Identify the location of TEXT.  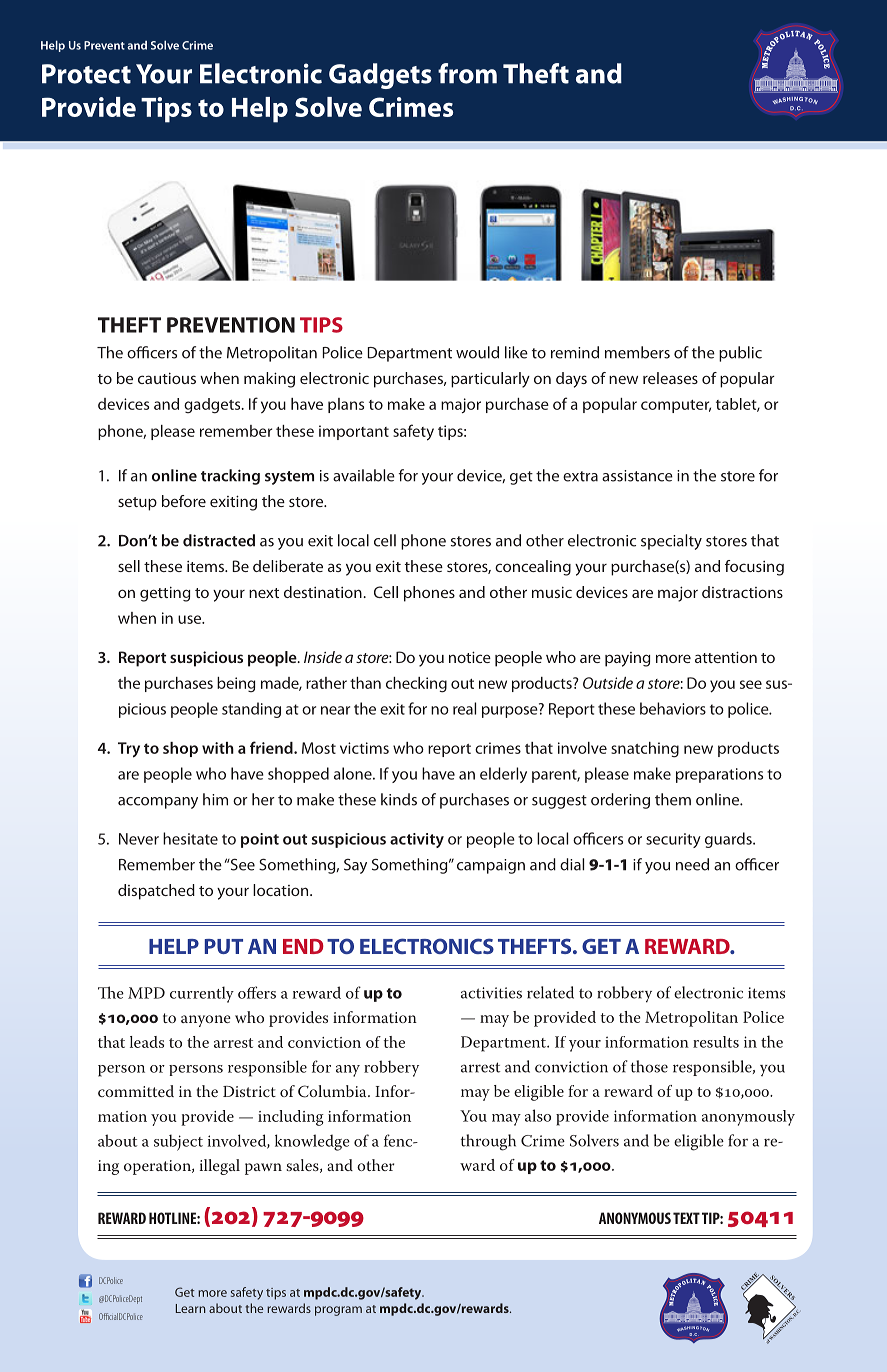
(686, 1218).
